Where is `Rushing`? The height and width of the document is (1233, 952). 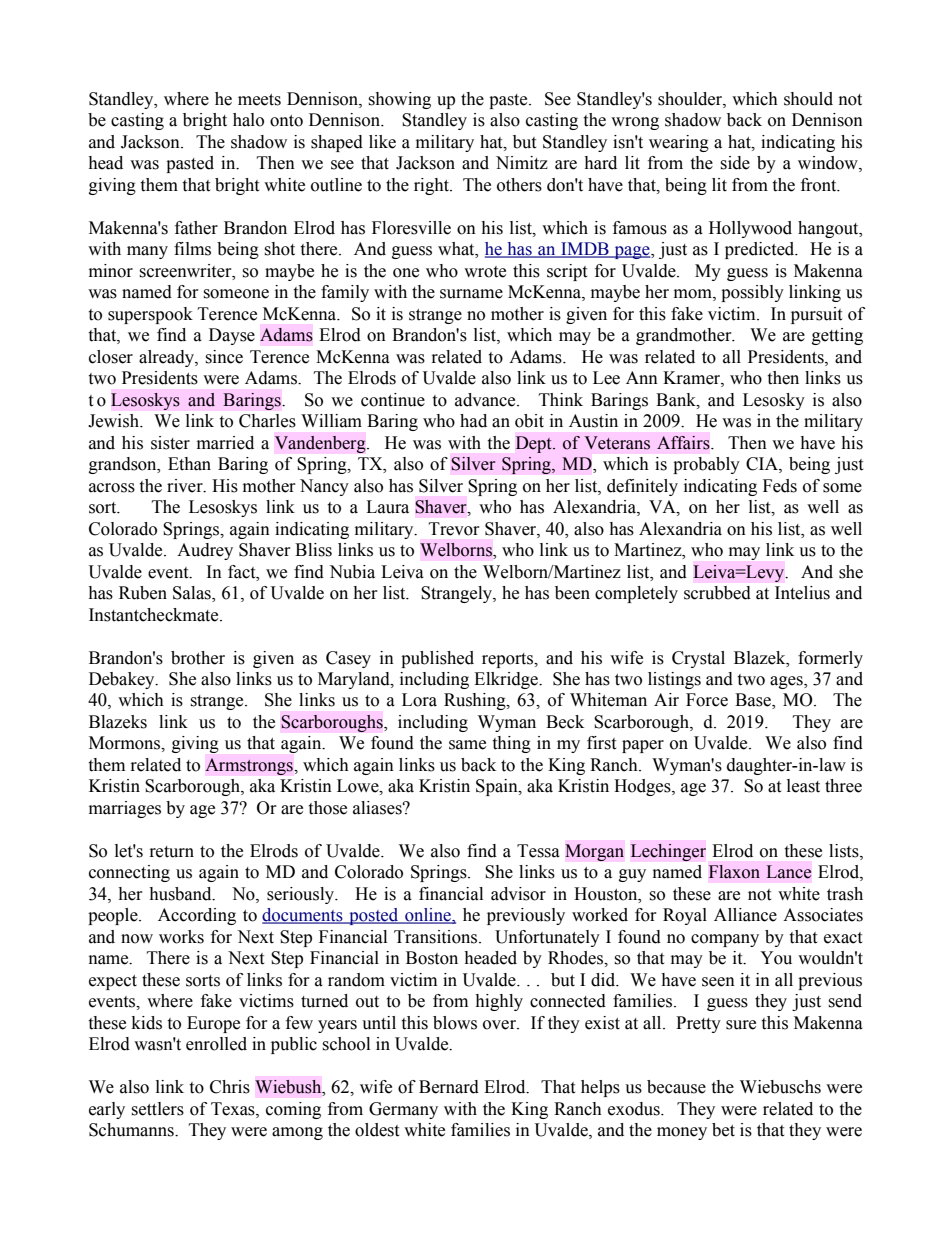
Rushing is located at coordinates (476, 701).
